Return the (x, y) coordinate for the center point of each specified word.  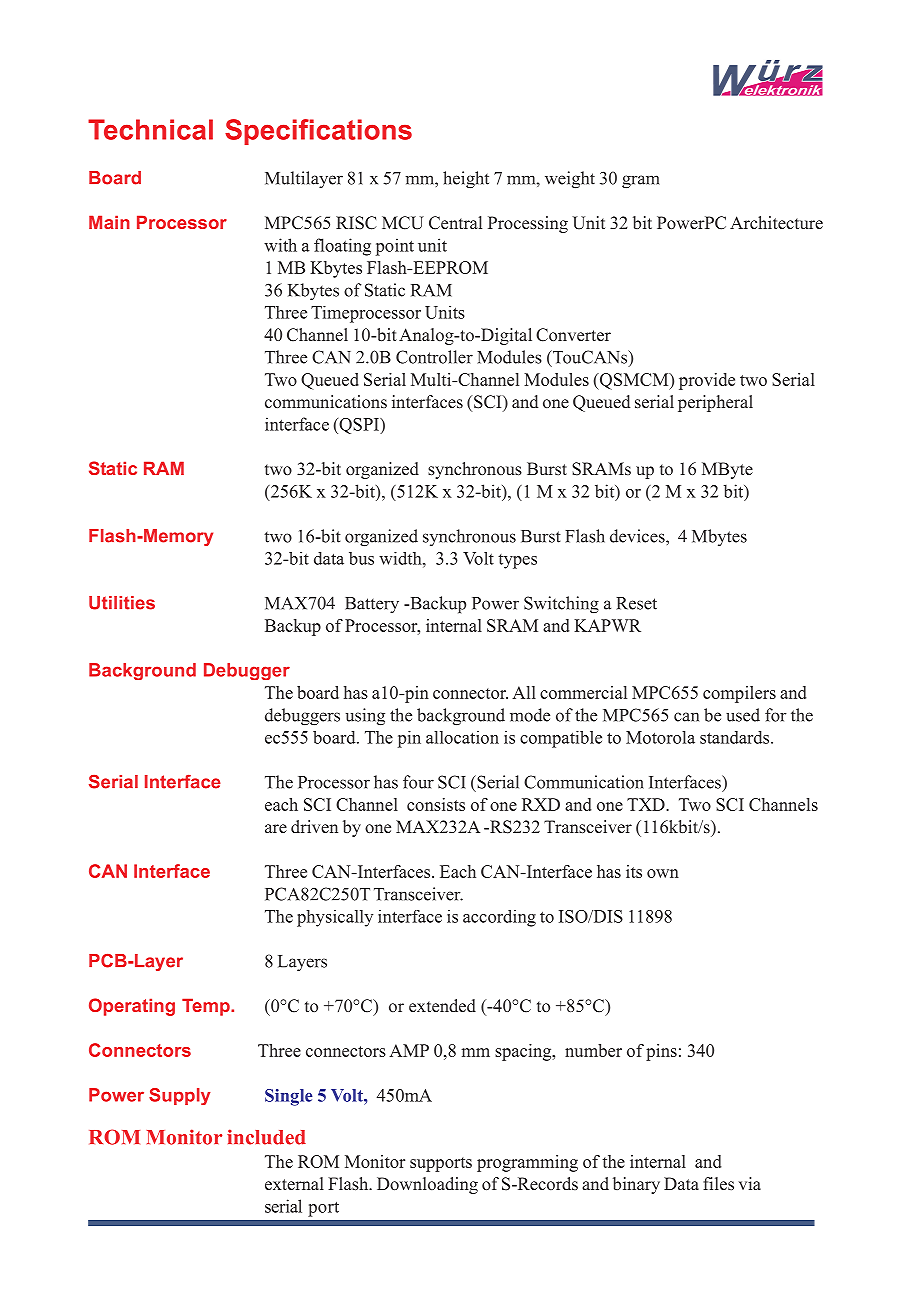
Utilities (122, 603)
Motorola (660, 737)
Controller (434, 357)
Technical (150, 129)
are (276, 828)
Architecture (776, 223)
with (280, 245)
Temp (207, 1007)
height (466, 180)
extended (442, 1006)
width (401, 558)
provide (707, 381)
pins (661, 1052)
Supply (180, 1096)
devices (638, 536)
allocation (462, 737)
